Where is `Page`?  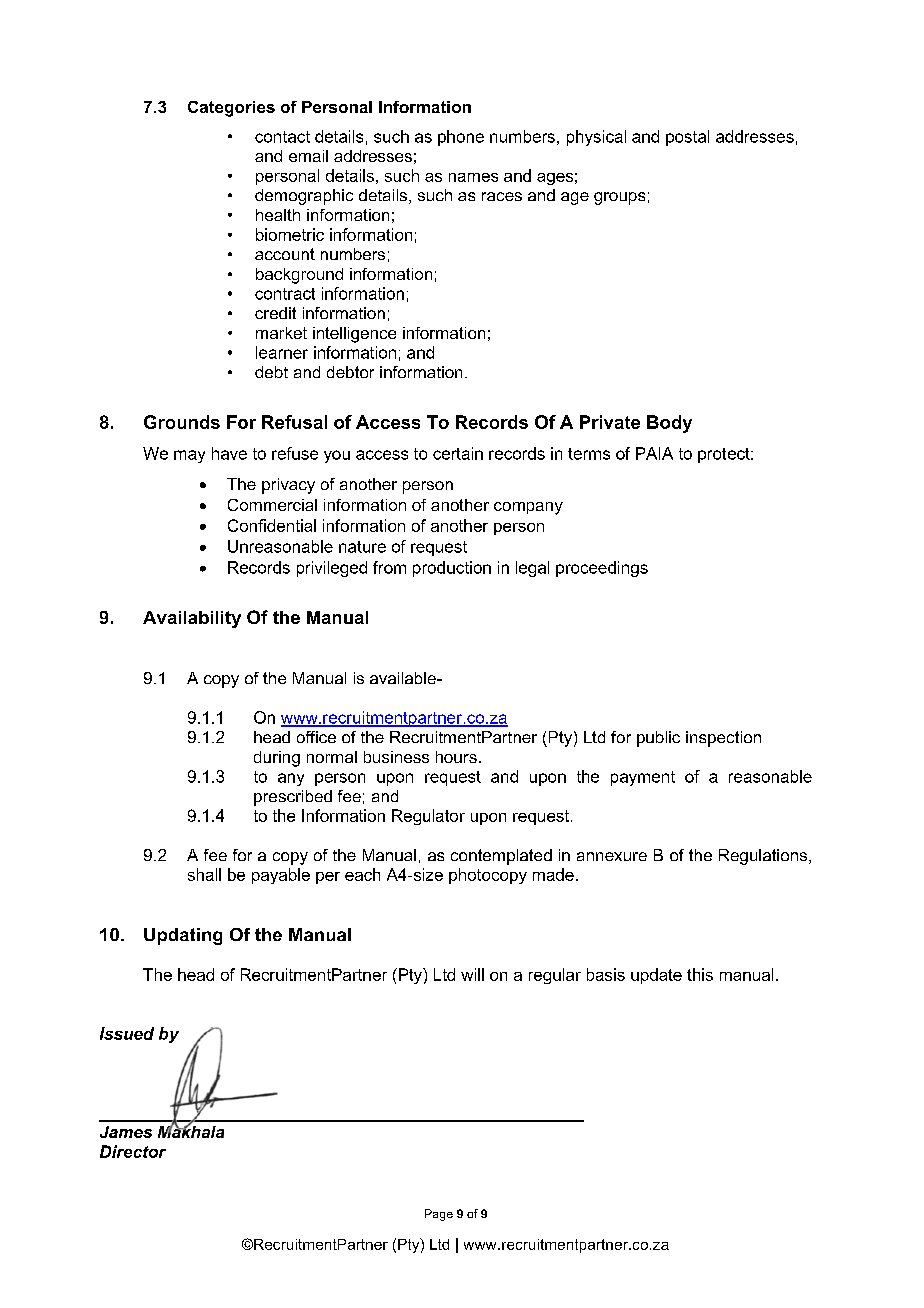
Page is located at coordinates (439, 1215).
